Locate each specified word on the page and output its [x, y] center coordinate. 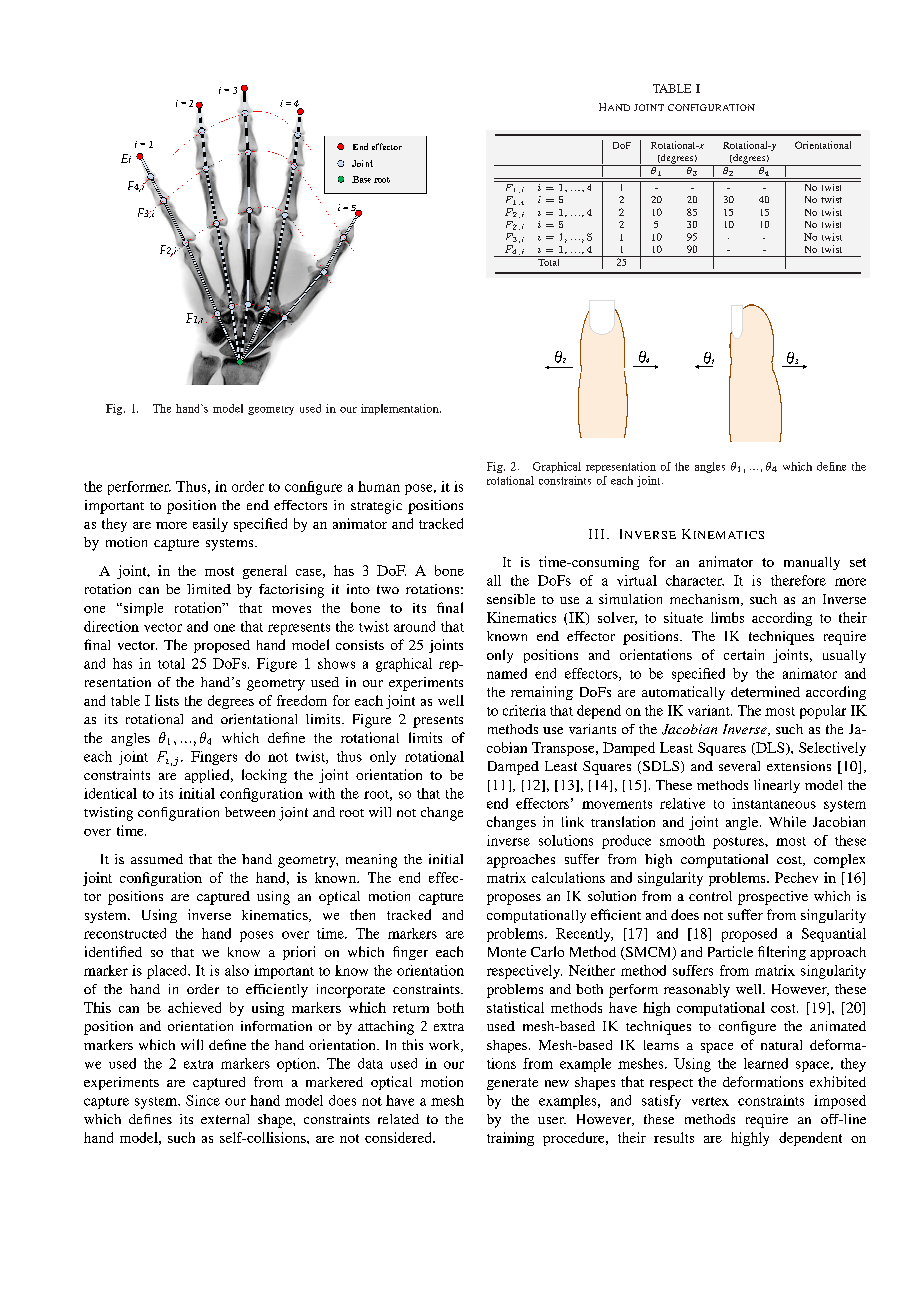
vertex [710, 1101]
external [225, 1119]
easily [210, 525]
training [510, 1139]
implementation [401, 409]
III [596, 534]
